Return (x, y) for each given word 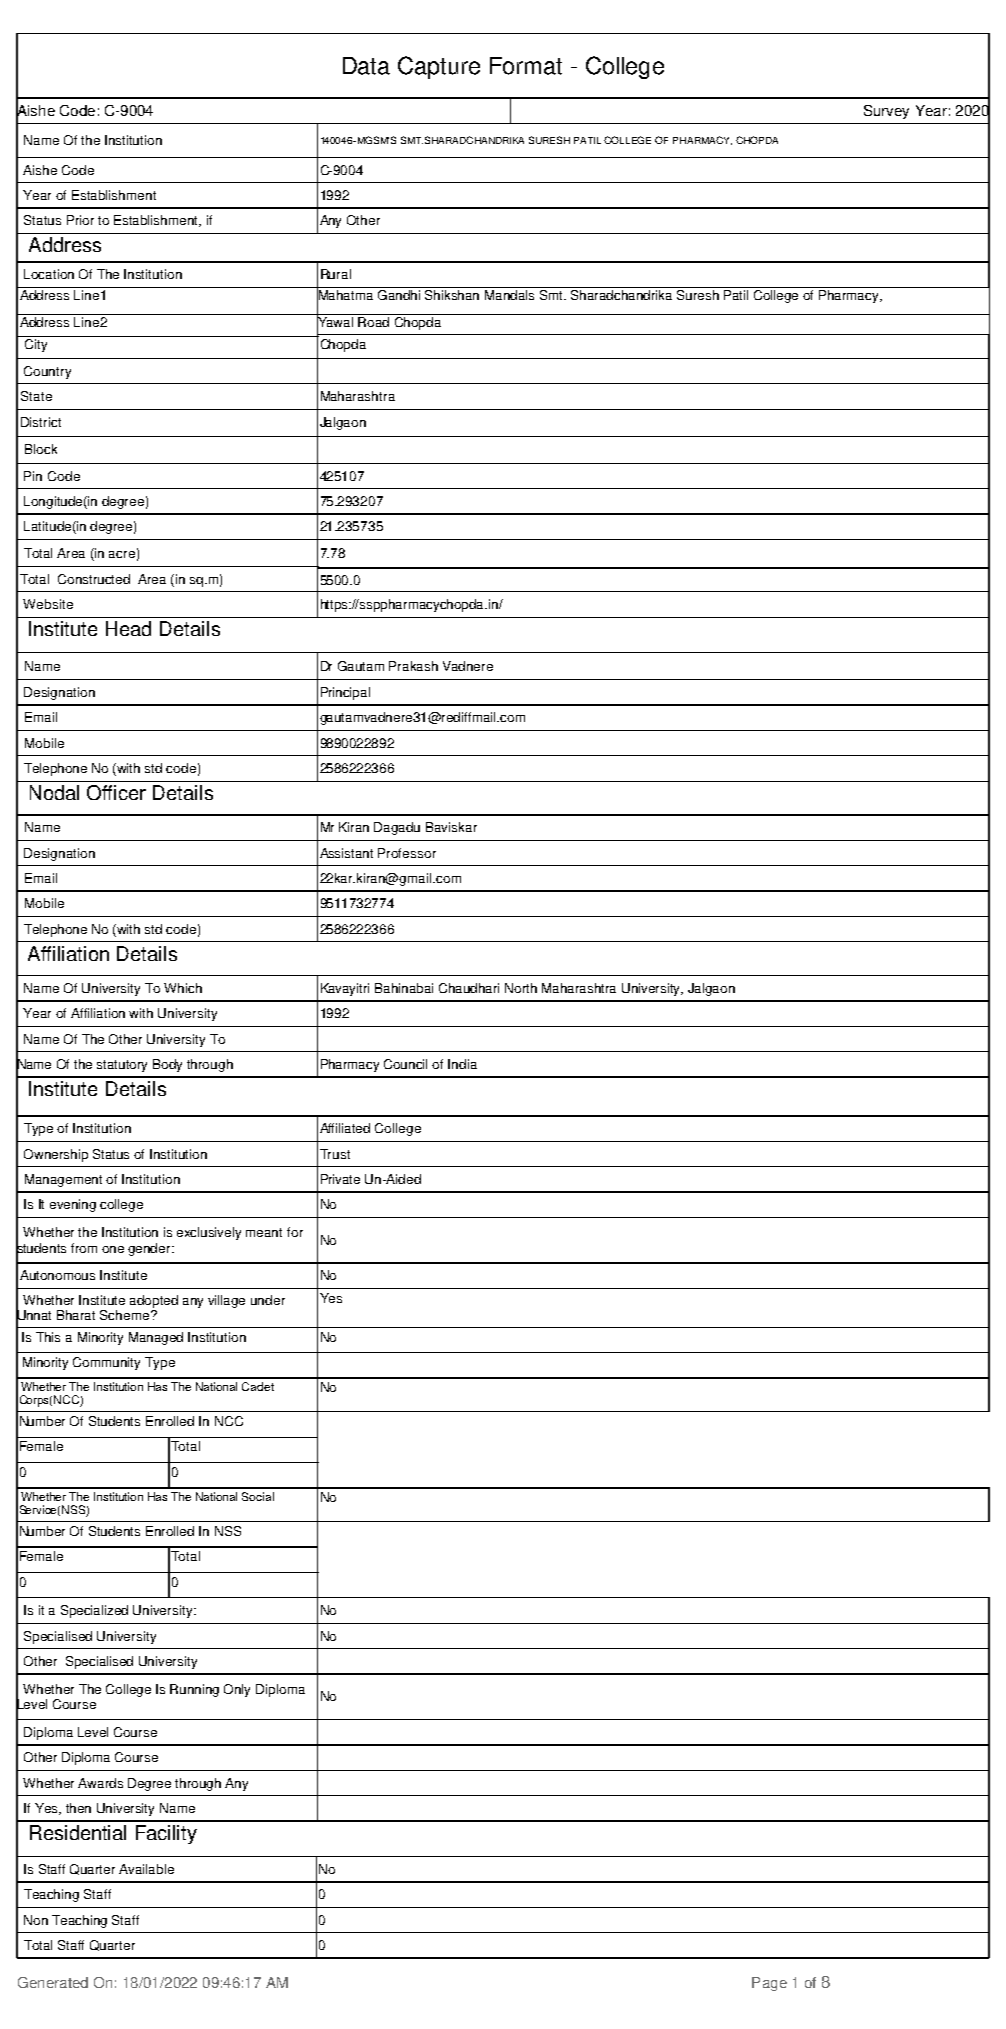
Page (769, 1984)
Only (237, 1690)
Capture (439, 67)
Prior (80, 220)
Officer (116, 792)
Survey (886, 112)
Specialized (94, 1611)
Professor (407, 853)
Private (340, 1179)
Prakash (413, 666)
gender (150, 1249)
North (521, 988)
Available (146, 1869)
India (462, 1064)
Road (373, 322)
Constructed (94, 579)
